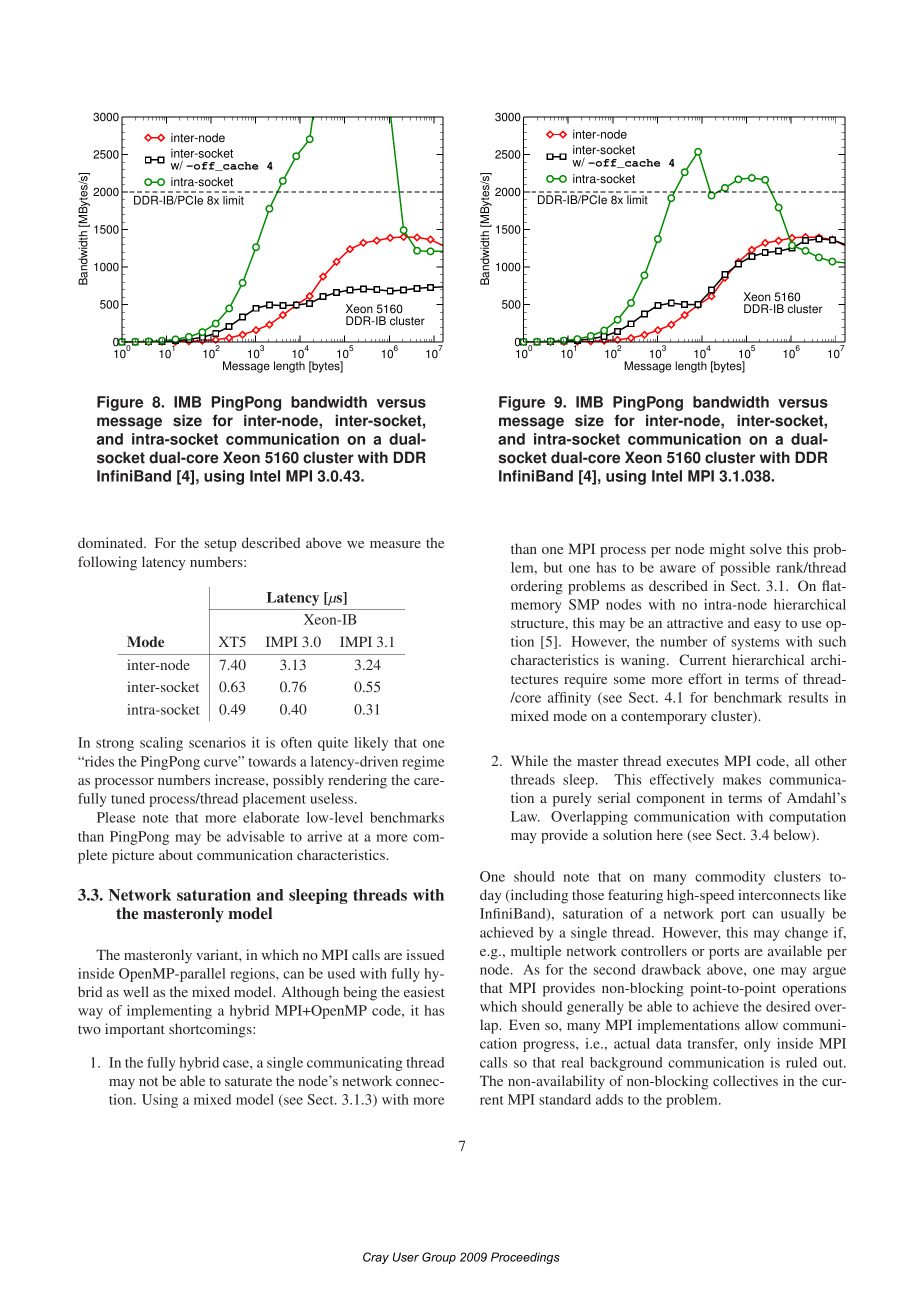 This screenshot has height=1308, width=924. What do you see at coordinates (730, 878) in the screenshot?
I see `commodity` at bounding box center [730, 878].
